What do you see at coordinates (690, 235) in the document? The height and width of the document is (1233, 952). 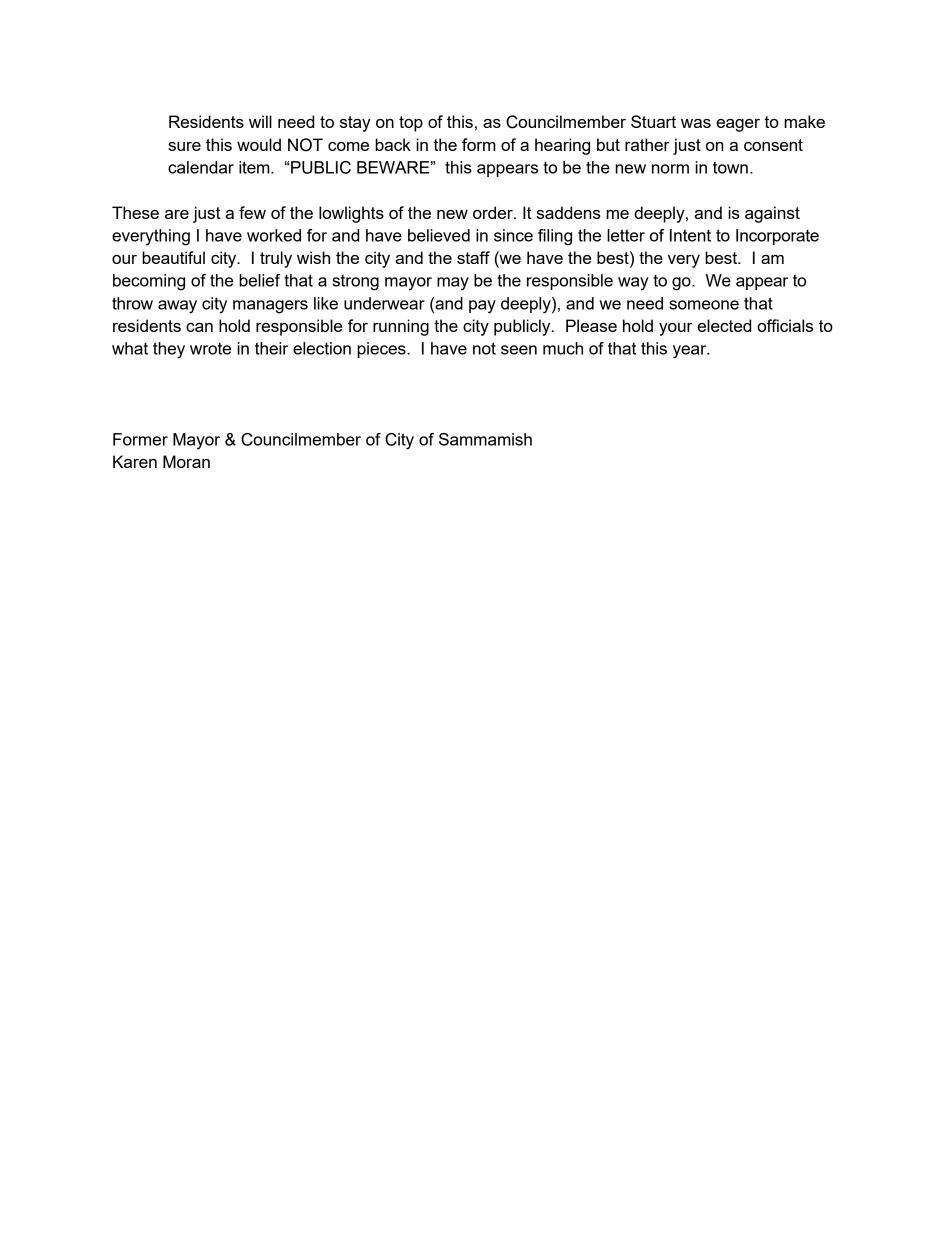 I see `Intent` at bounding box center [690, 235].
